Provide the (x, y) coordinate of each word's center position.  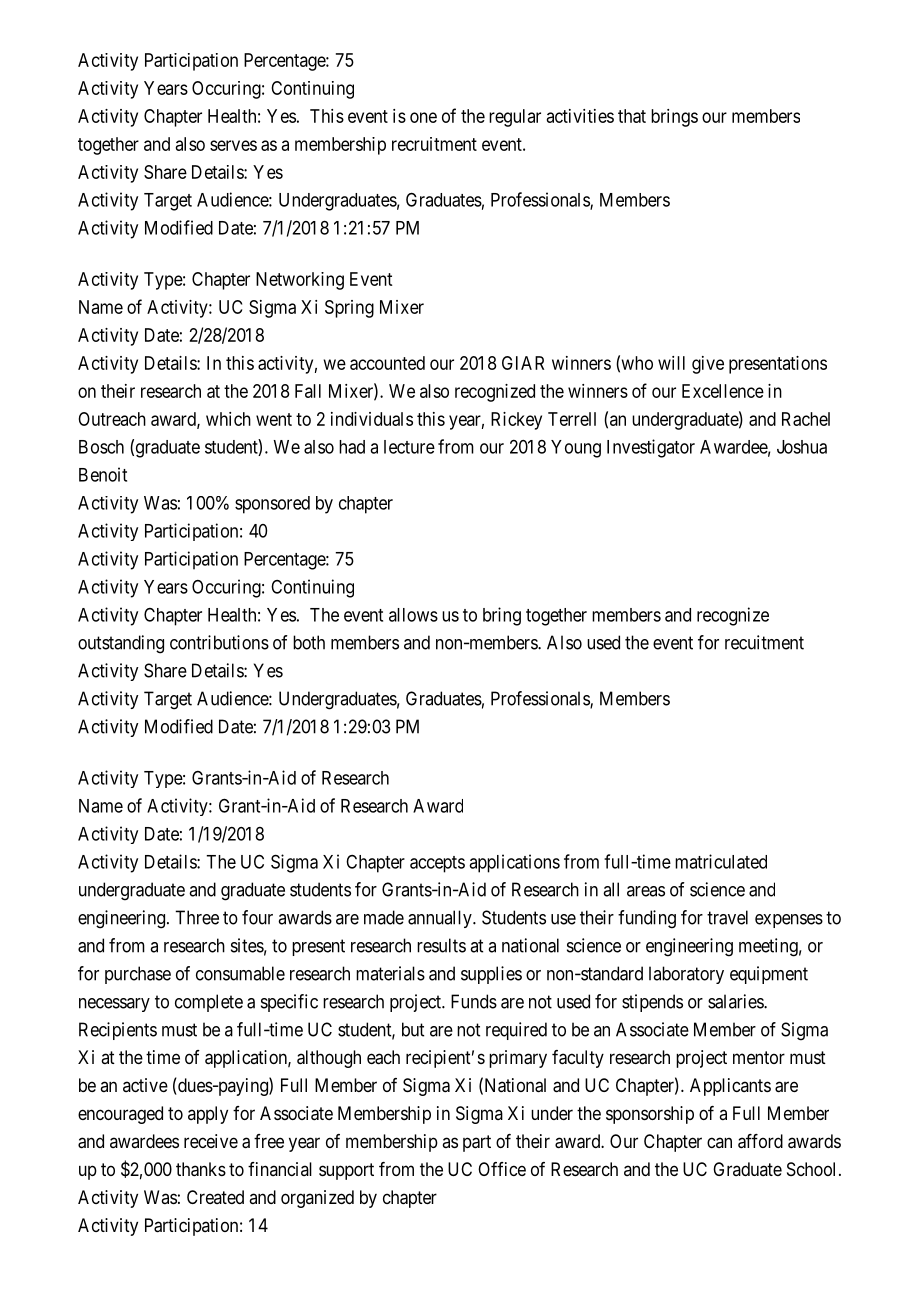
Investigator (651, 448)
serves (233, 145)
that (632, 116)
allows (413, 615)
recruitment (434, 144)
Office (502, 1169)
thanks (201, 1169)
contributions (219, 642)
